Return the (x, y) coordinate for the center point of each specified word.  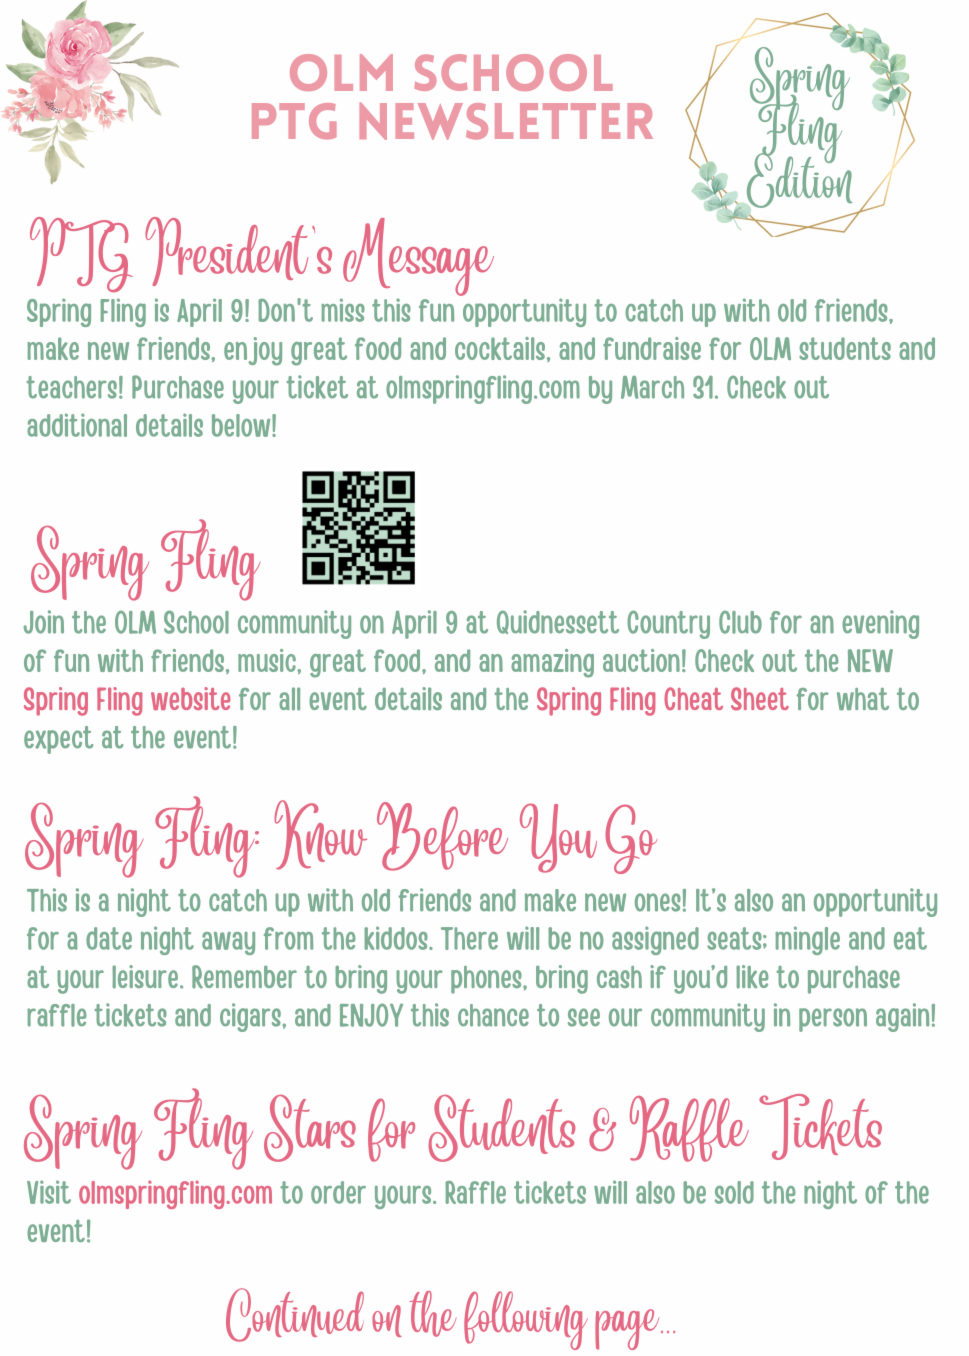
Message (418, 257)
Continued (295, 1315)
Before (442, 836)
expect (58, 740)
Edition (800, 179)
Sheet (760, 699)
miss (343, 310)
